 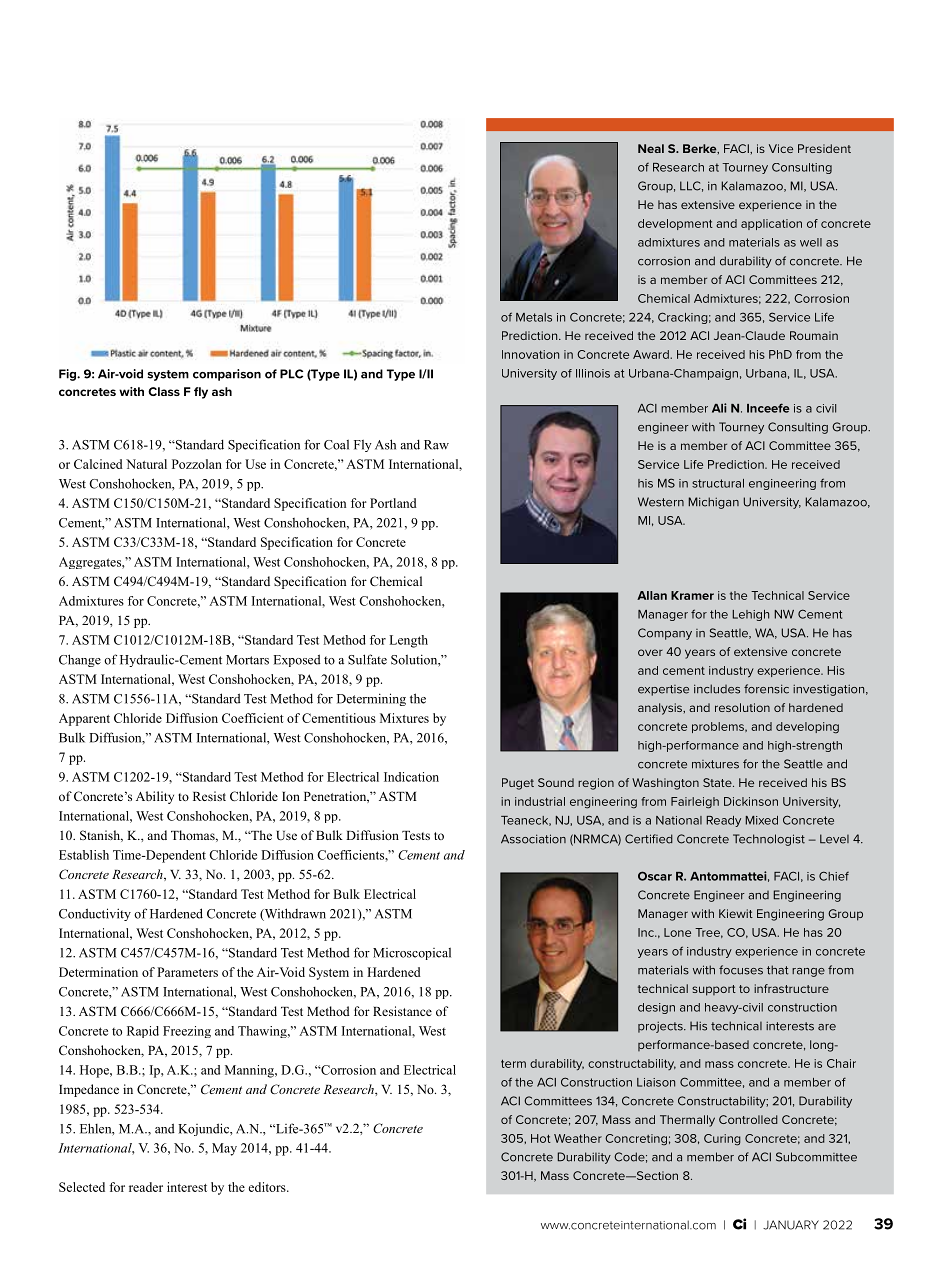 What do you see at coordinates (227, 375) in the image?
I see `comparison` at bounding box center [227, 375].
